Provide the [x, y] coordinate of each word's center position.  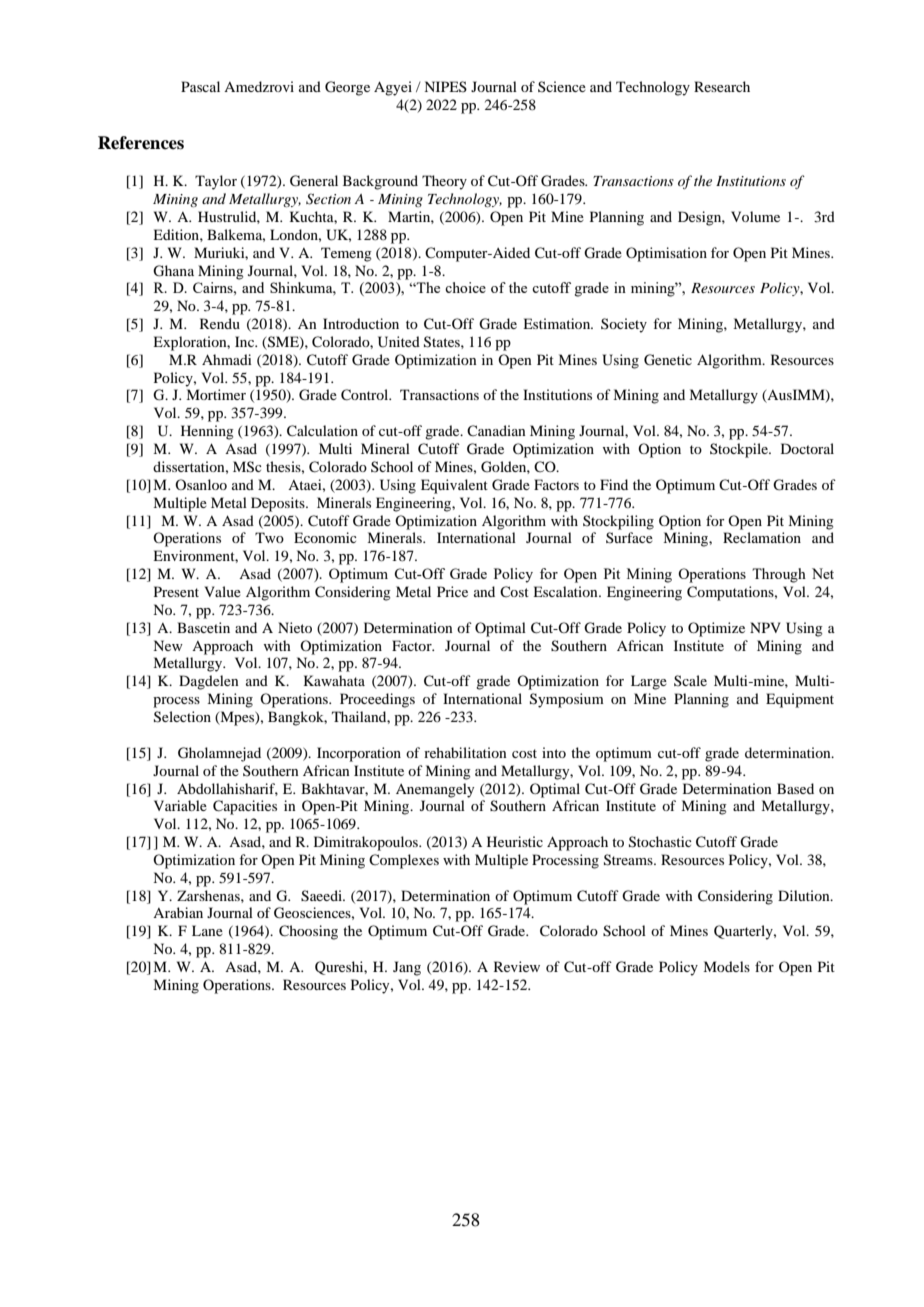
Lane [207, 930]
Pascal [200, 86]
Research [722, 86]
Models [726, 966]
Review [517, 966]
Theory [444, 182]
